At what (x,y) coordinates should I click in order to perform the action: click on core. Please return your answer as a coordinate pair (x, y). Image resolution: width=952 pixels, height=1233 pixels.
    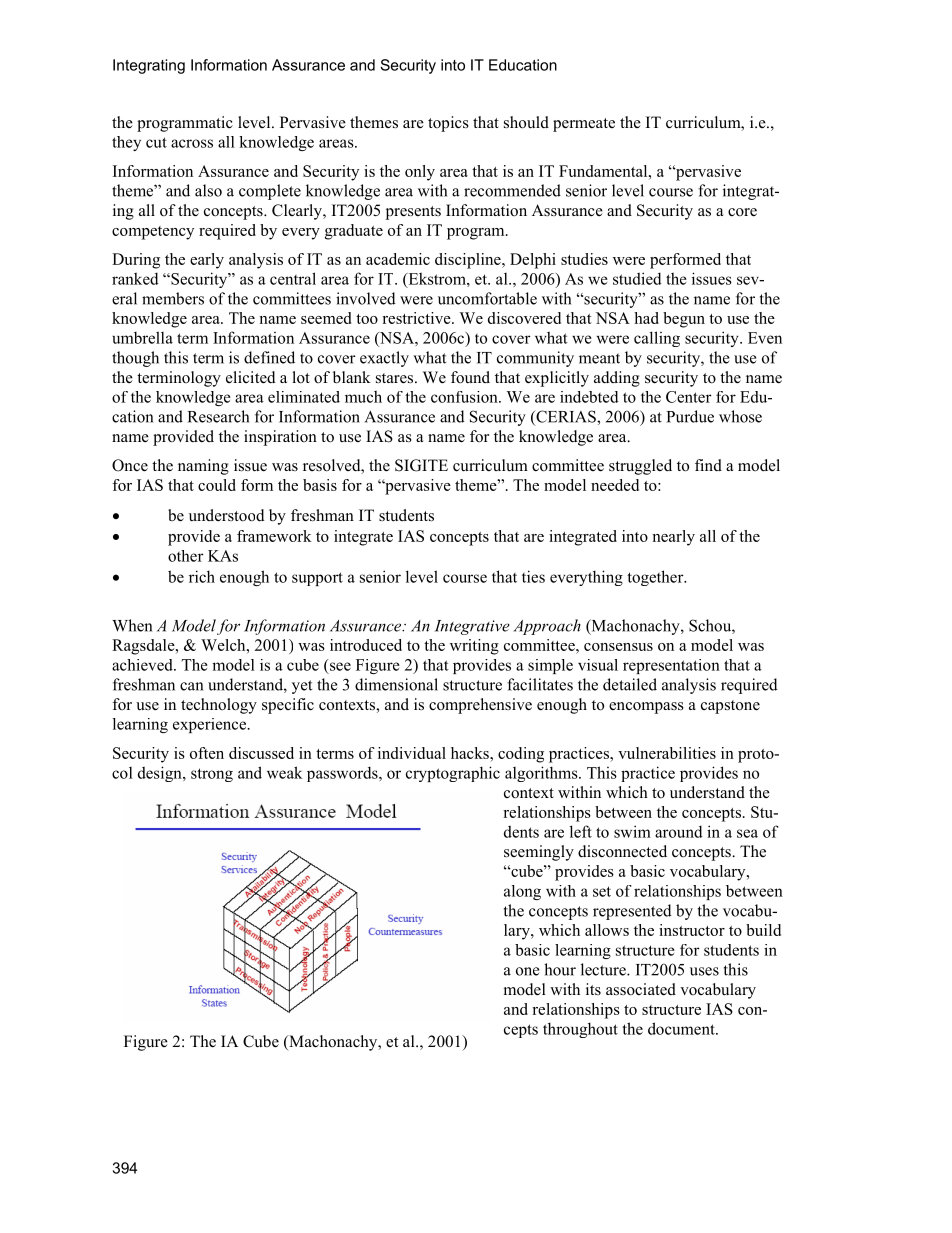
    Looking at the image, I should click on (742, 212).
